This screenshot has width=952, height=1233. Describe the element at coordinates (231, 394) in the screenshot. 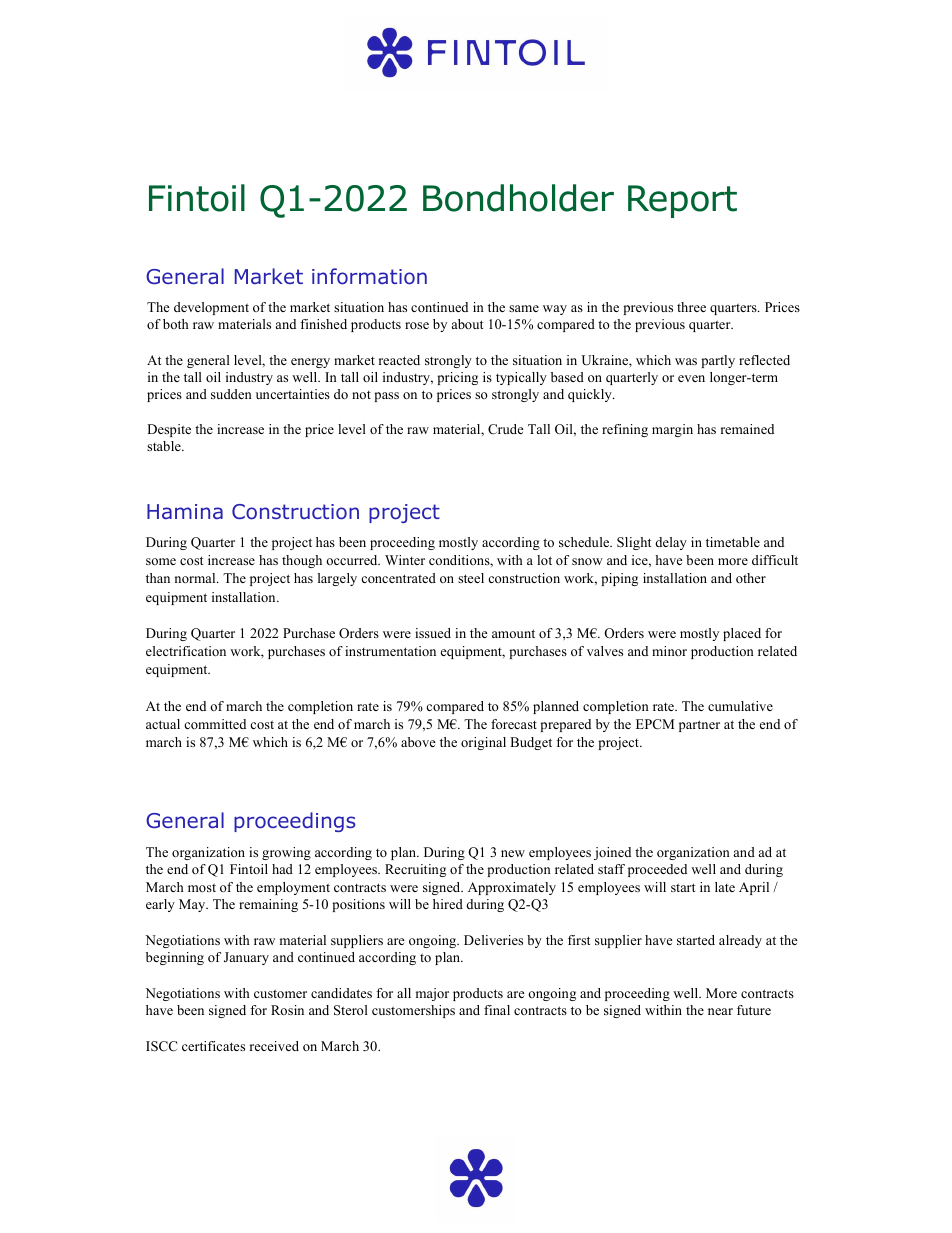

I see `sudden` at that location.
